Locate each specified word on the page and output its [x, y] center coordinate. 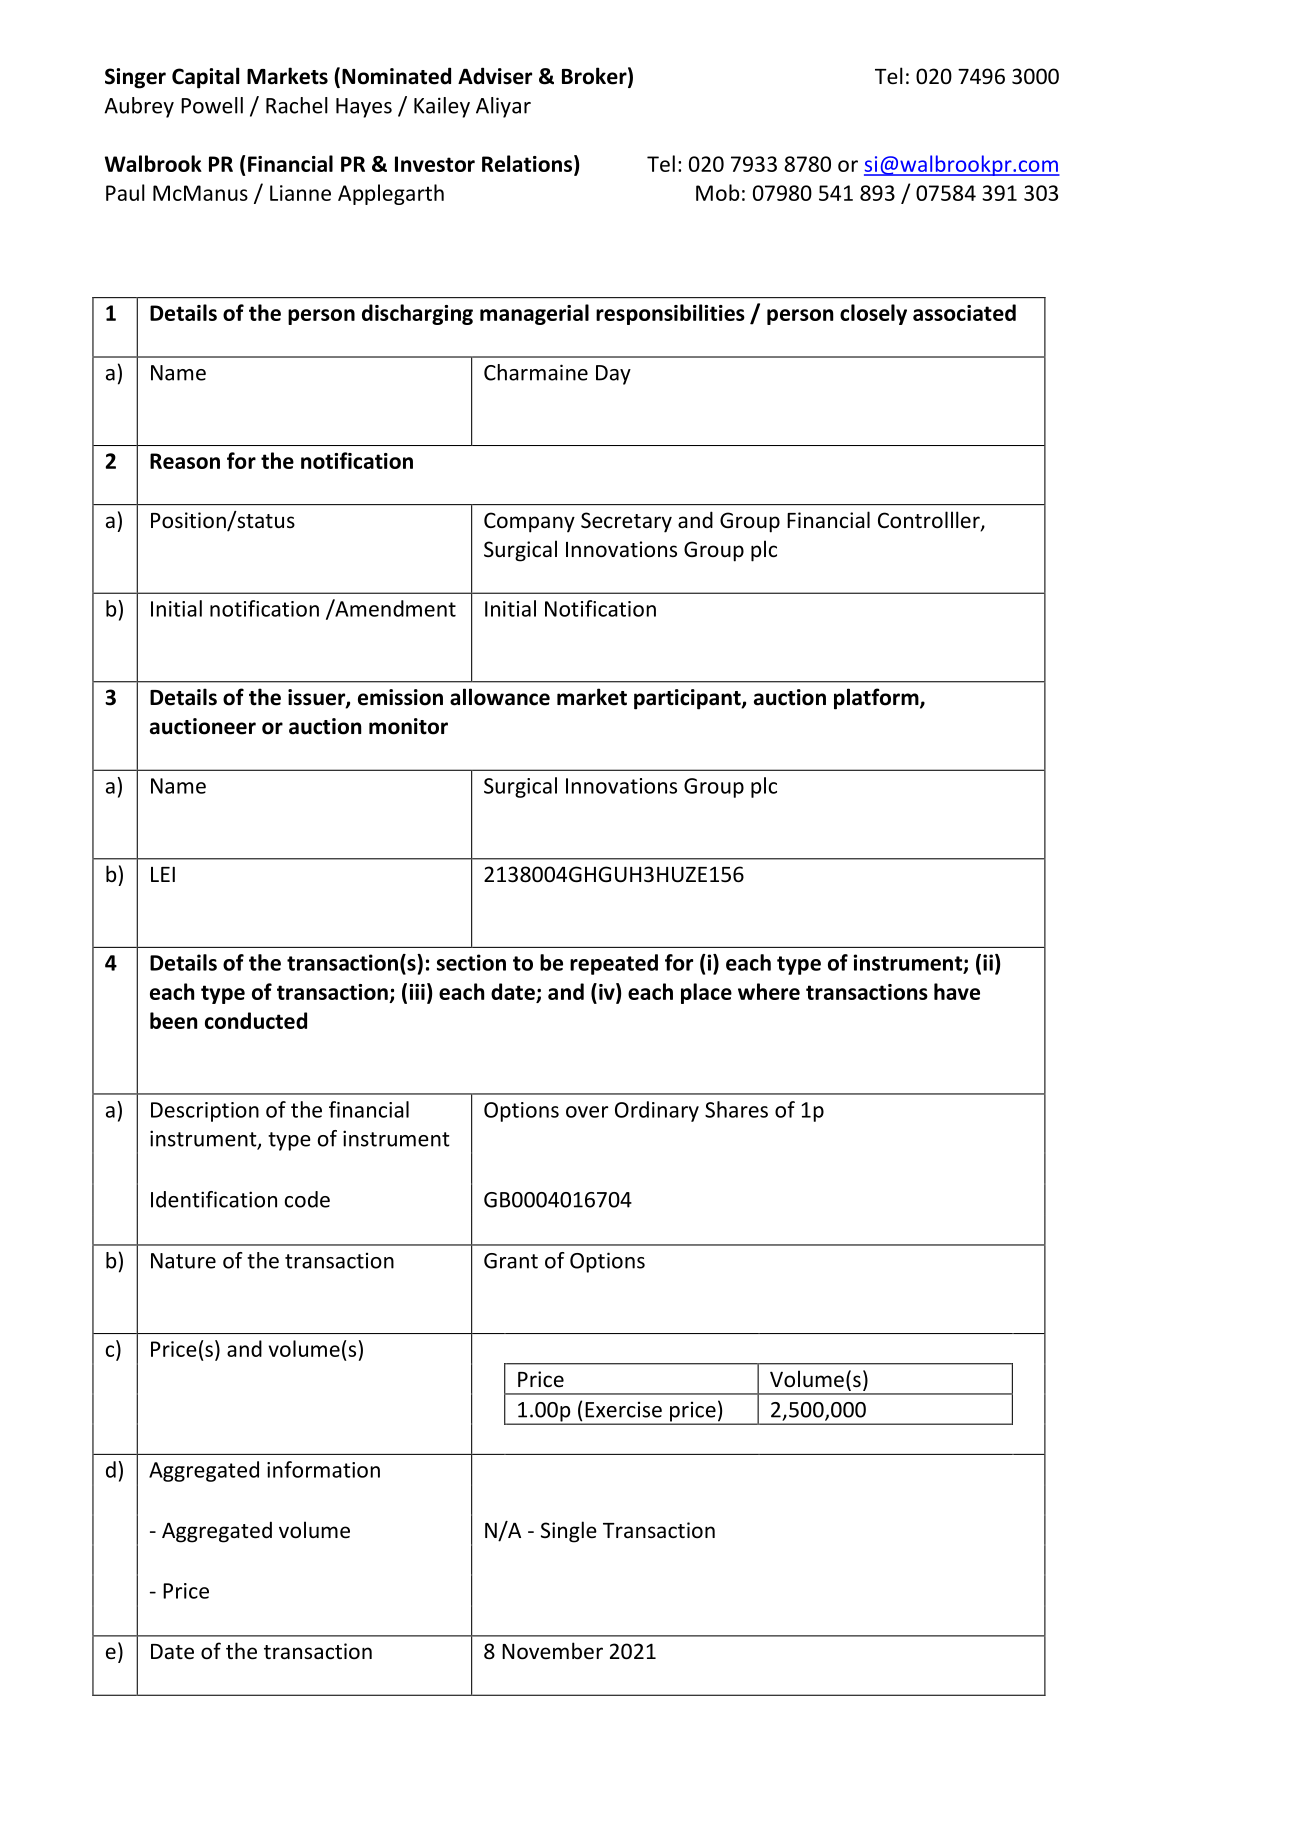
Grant [511, 1261]
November [552, 1651]
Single [569, 1532]
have [957, 991]
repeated [614, 964]
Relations [528, 164]
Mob [718, 192]
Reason [185, 461]
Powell [212, 105]
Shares [736, 1109]
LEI [163, 874]
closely [873, 314]
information [323, 1469]
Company [529, 522]
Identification [214, 1199]
